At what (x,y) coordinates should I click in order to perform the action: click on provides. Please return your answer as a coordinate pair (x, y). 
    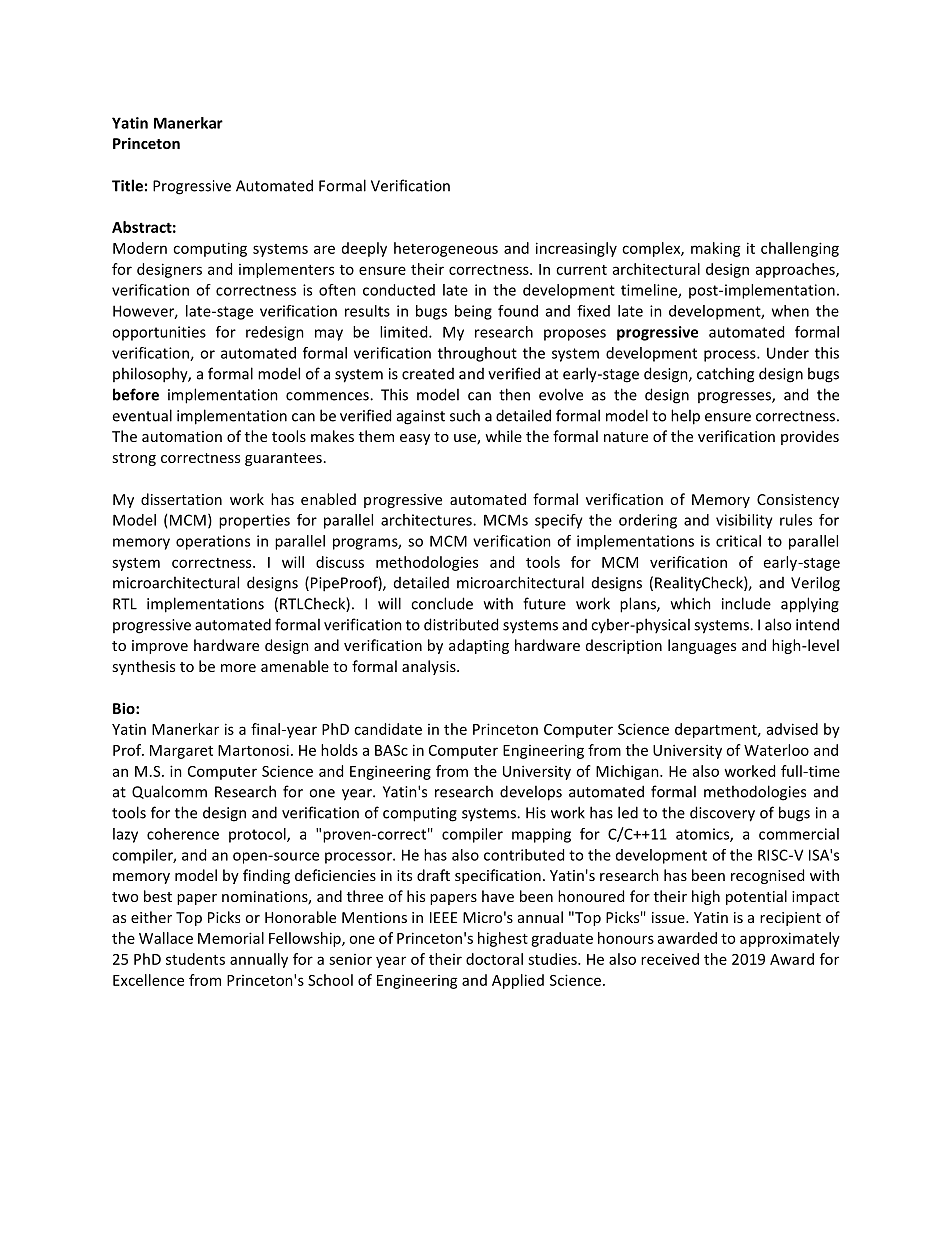
    Looking at the image, I should click on (810, 437).
